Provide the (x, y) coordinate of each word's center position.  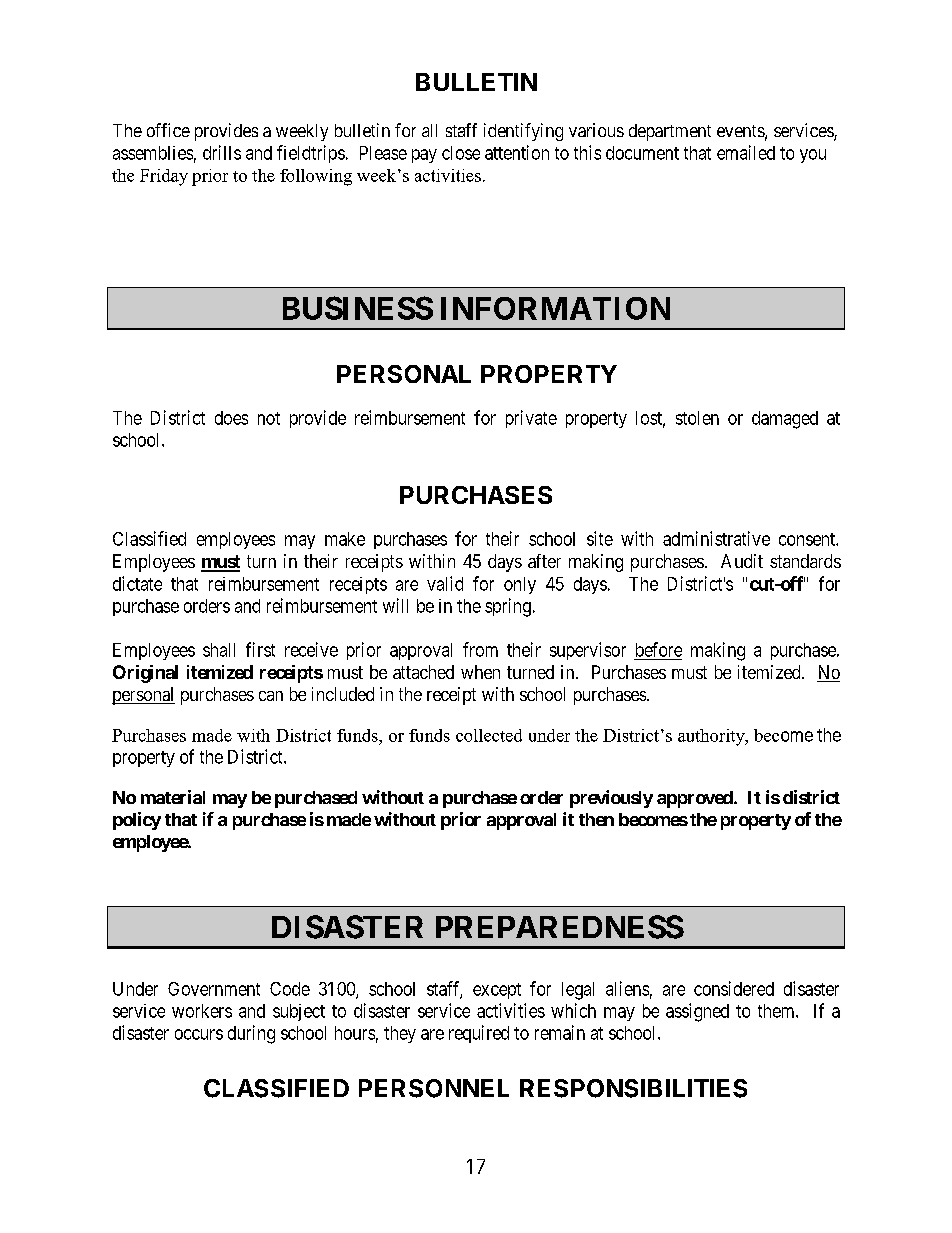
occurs (199, 1034)
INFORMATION (555, 308)
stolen (697, 418)
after (544, 561)
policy (137, 821)
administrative (716, 538)
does (231, 418)
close (461, 153)
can (271, 696)
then (596, 819)
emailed (746, 152)
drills (222, 152)
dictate (137, 583)
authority (712, 737)
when (480, 672)
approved (696, 799)
